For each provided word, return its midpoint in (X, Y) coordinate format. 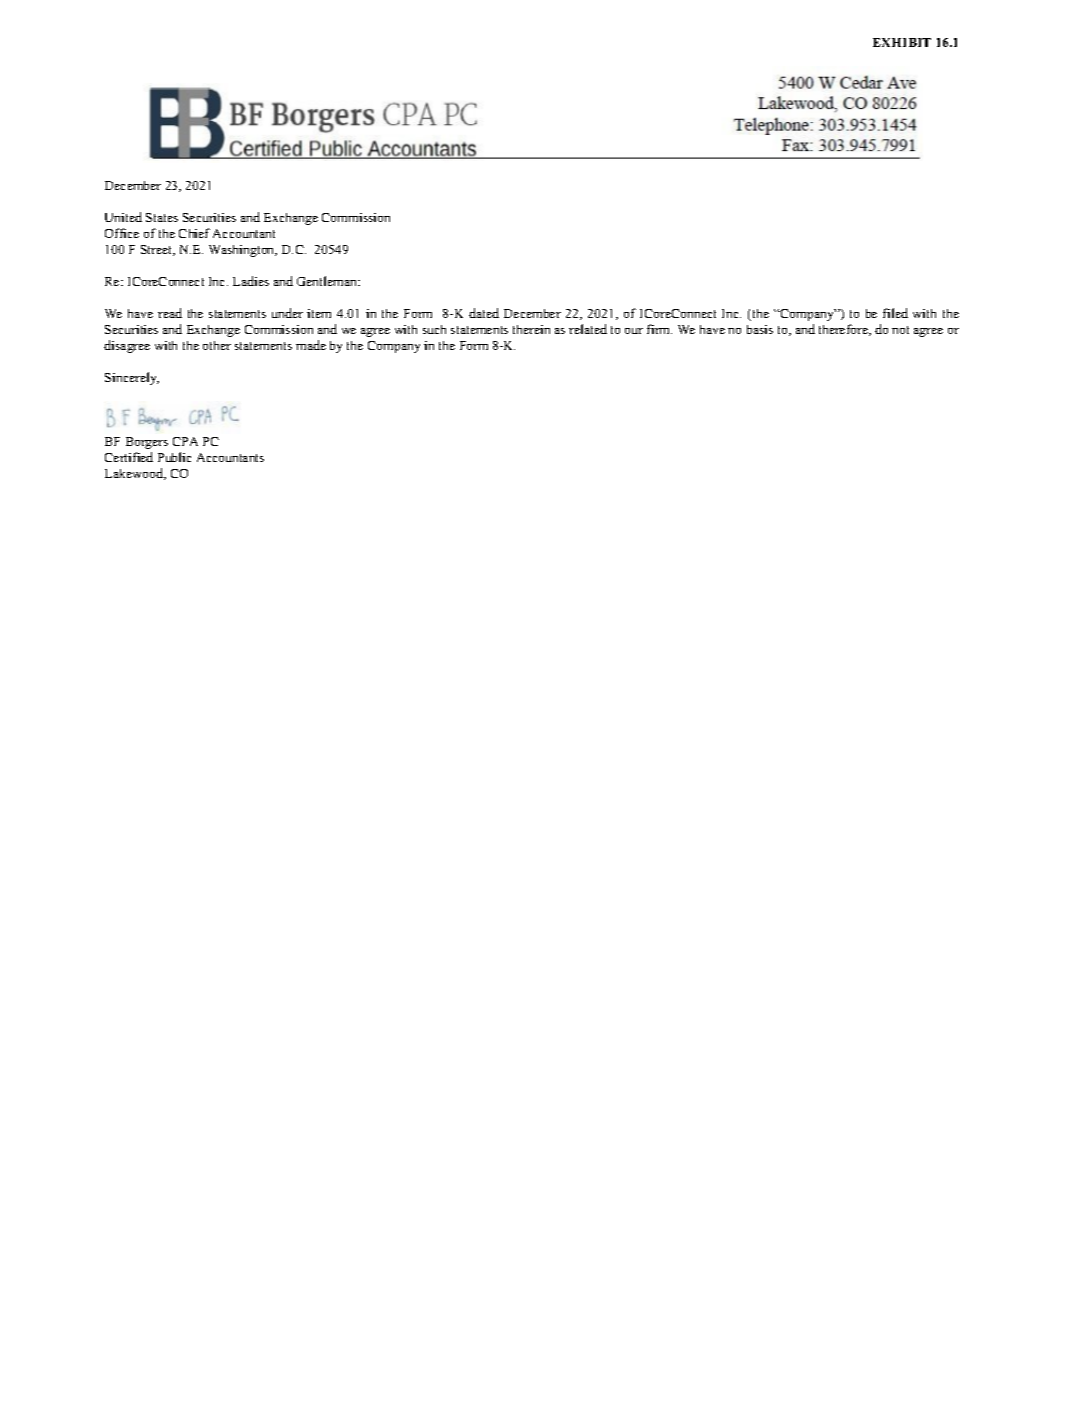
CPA (185, 441)
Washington (243, 251)
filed (895, 313)
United (123, 217)
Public (174, 457)
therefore (844, 330)
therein (531, 329)
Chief (194, 233)
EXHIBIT (902, 42)
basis (760, 329)
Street (158, 250)
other (217, 345)
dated (484, 313)
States (162, 217)
